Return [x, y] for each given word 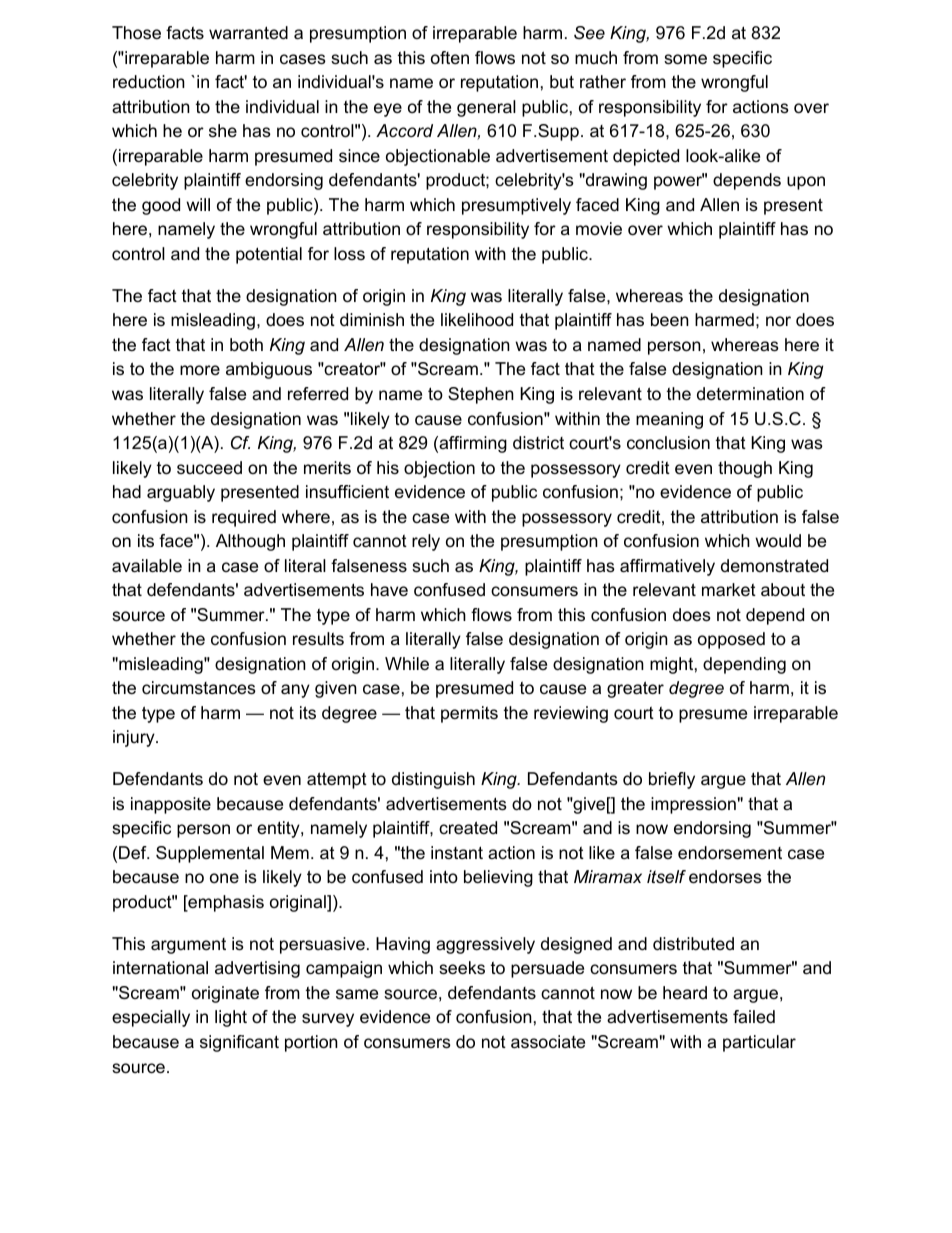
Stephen [481, 395]
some [685, 59]
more [200, 370]
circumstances [199, 688]
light [231, 1018]
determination [750, 394]
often [450, 57]
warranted [248, 32]
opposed [731, 640]
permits [469, 714]
